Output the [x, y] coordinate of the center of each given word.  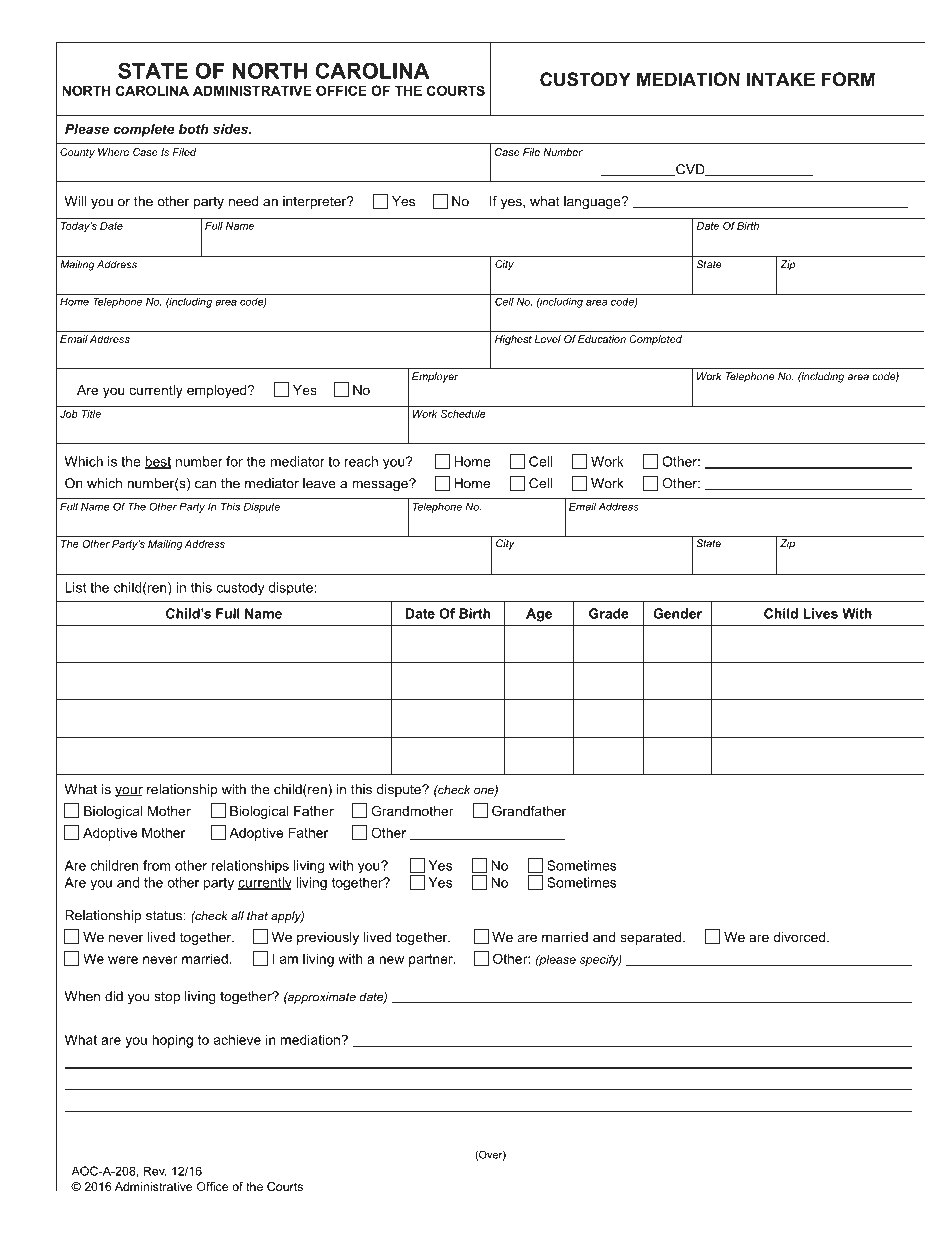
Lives [820, 613]
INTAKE [781, 79]
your [129, 792]
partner [432, 960]
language [593, 202]
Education [602, 339]
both [194, 129]
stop [167, 998]
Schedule [463, 414]
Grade [609, 613]
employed [218, 391]
